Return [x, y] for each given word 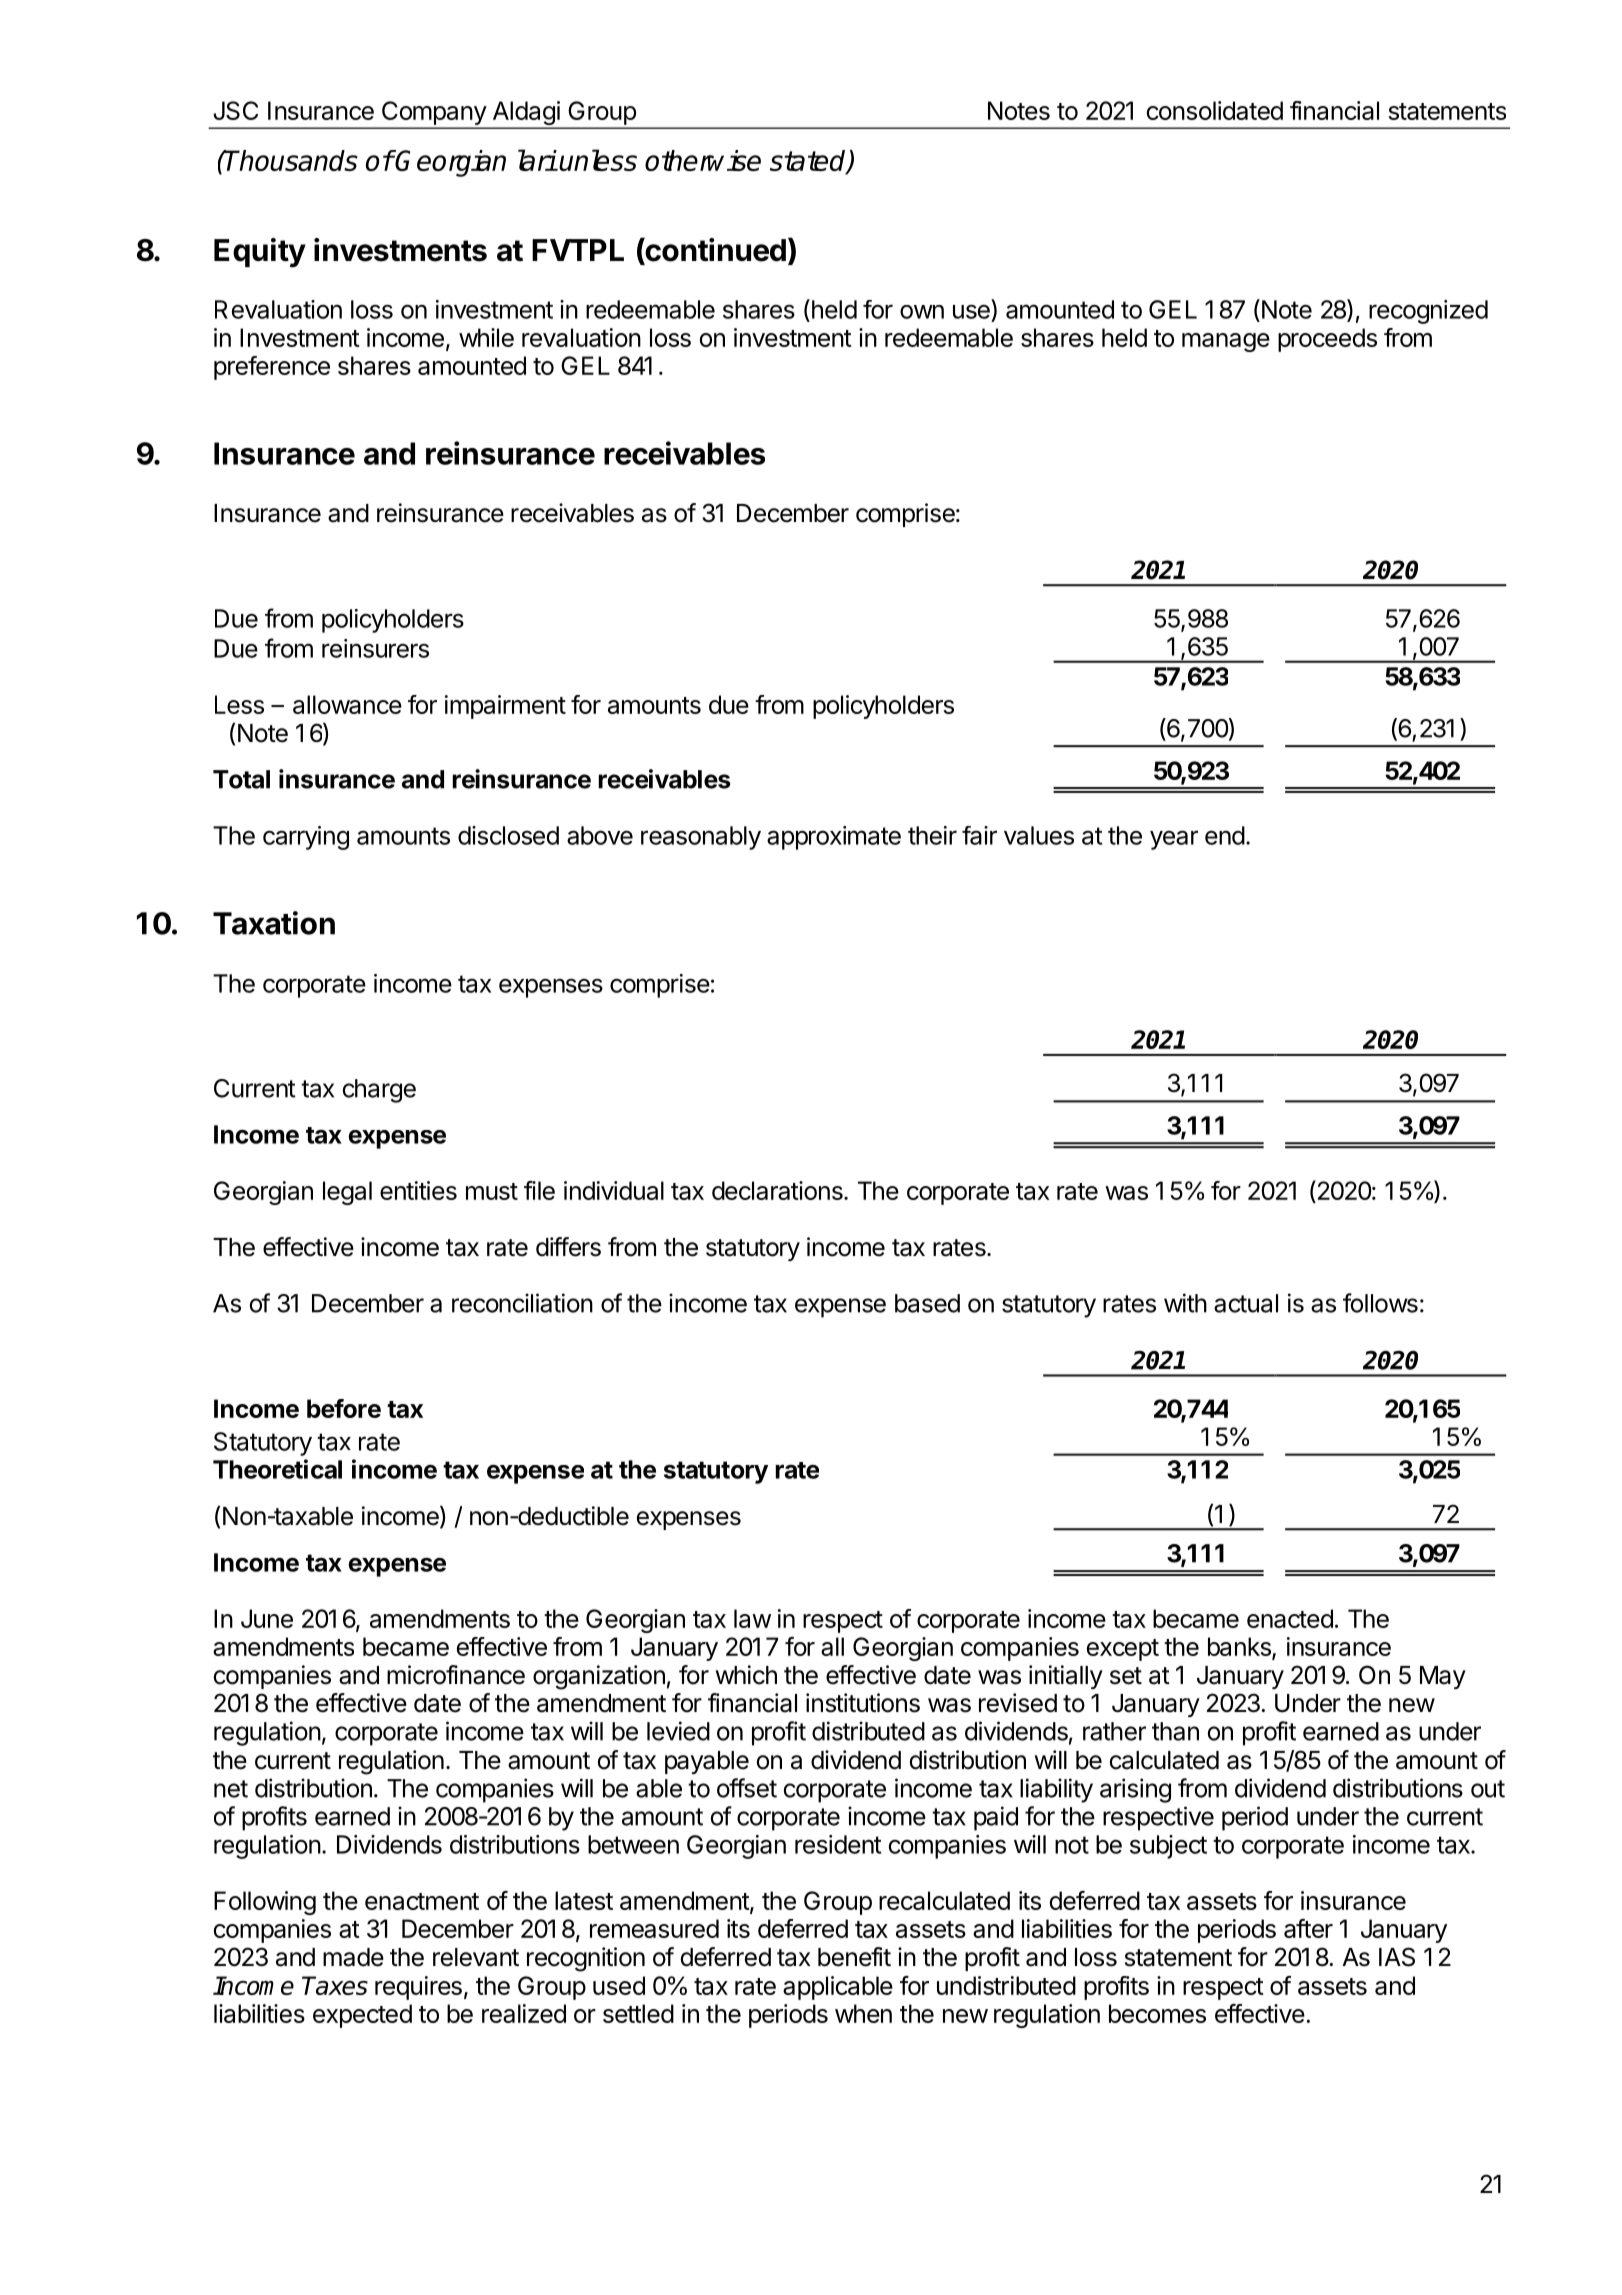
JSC [235, 110]
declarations [778, 1190]
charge [379, 1091]
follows [1380, 1303]
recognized [1428, 312]
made [353, 1957]
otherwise [703, 160]
